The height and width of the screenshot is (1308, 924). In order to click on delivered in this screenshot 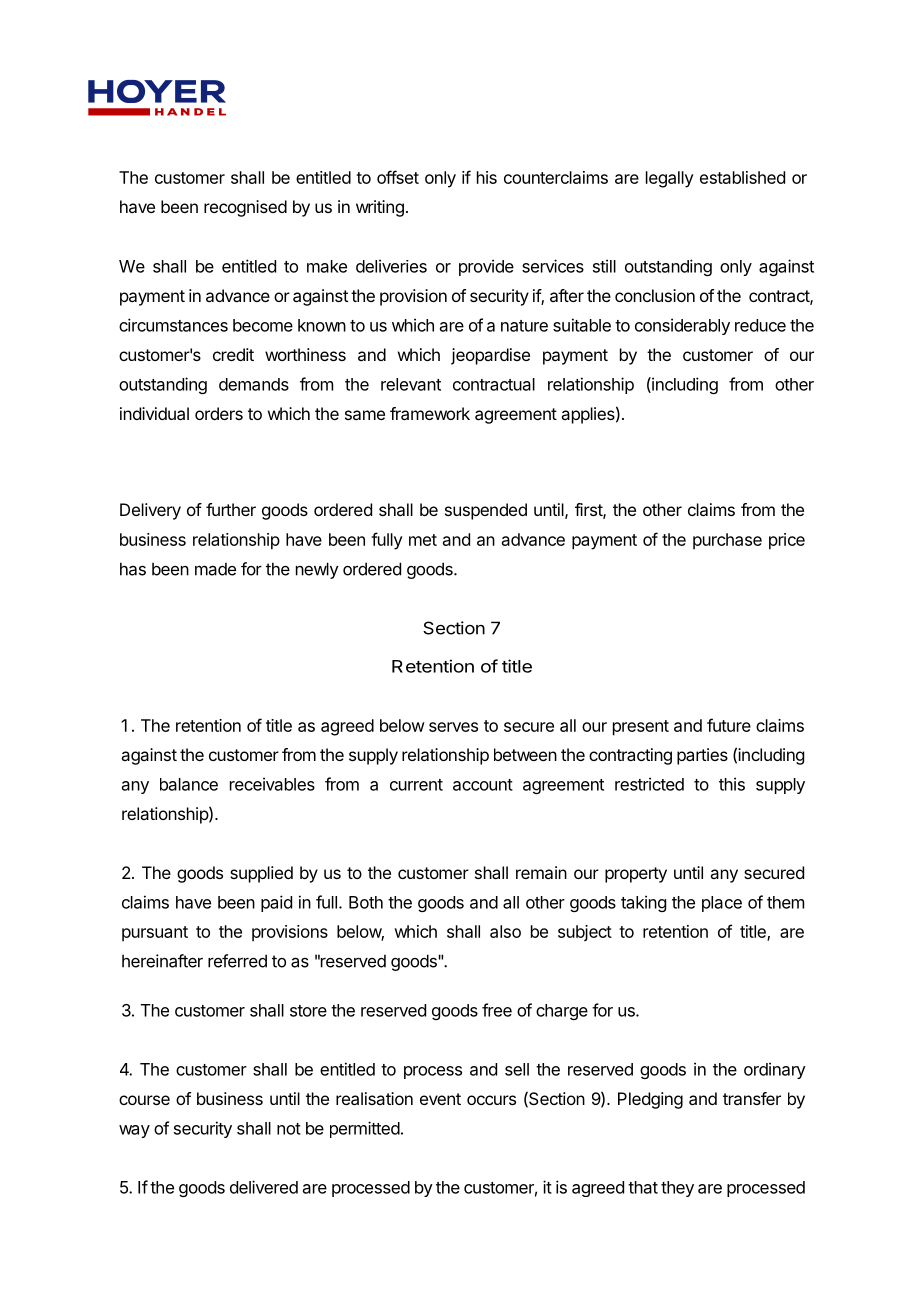, I will do `click(264, 1187)`.
